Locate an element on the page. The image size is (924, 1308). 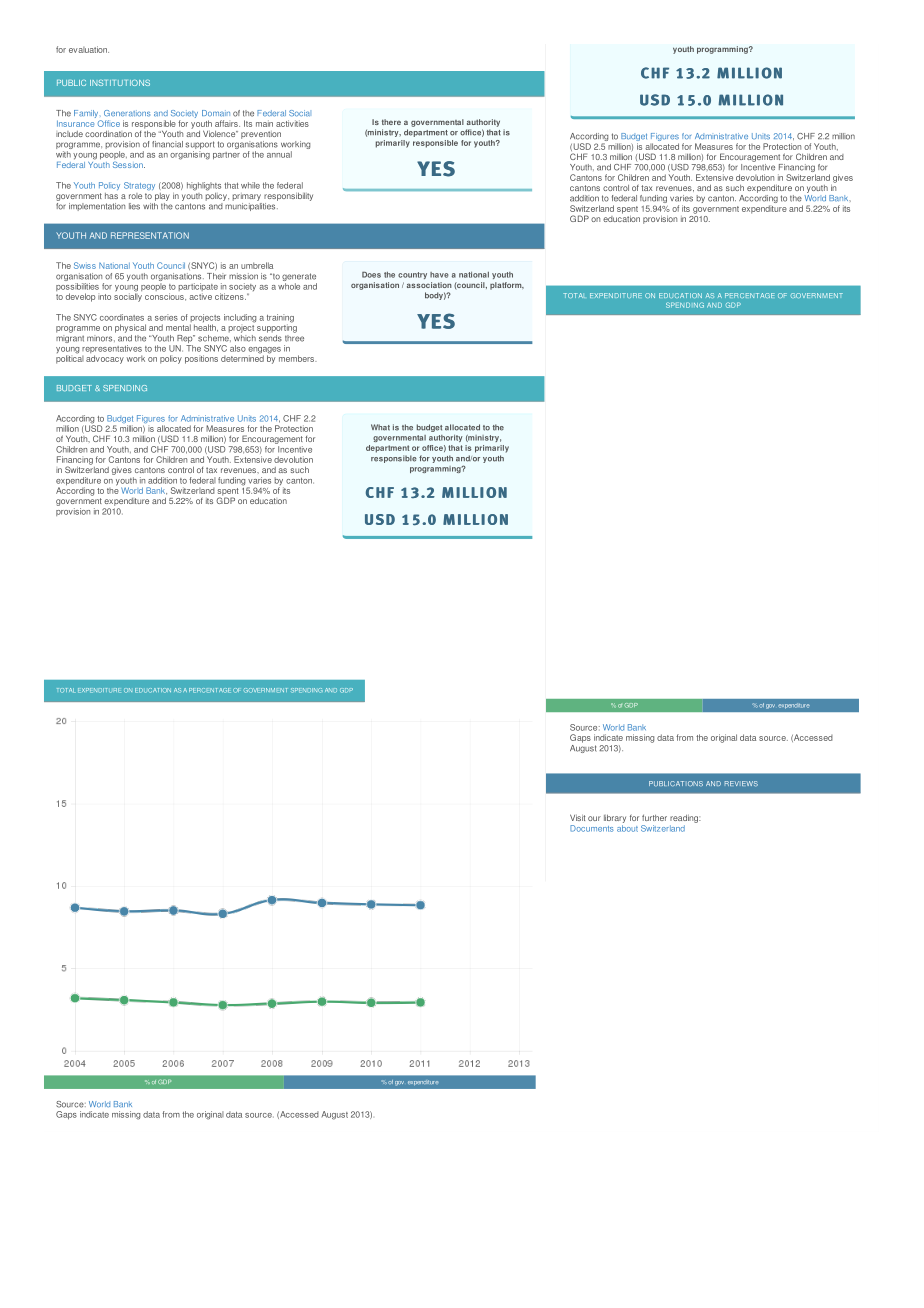
association is located at coordinates (429, 285).
